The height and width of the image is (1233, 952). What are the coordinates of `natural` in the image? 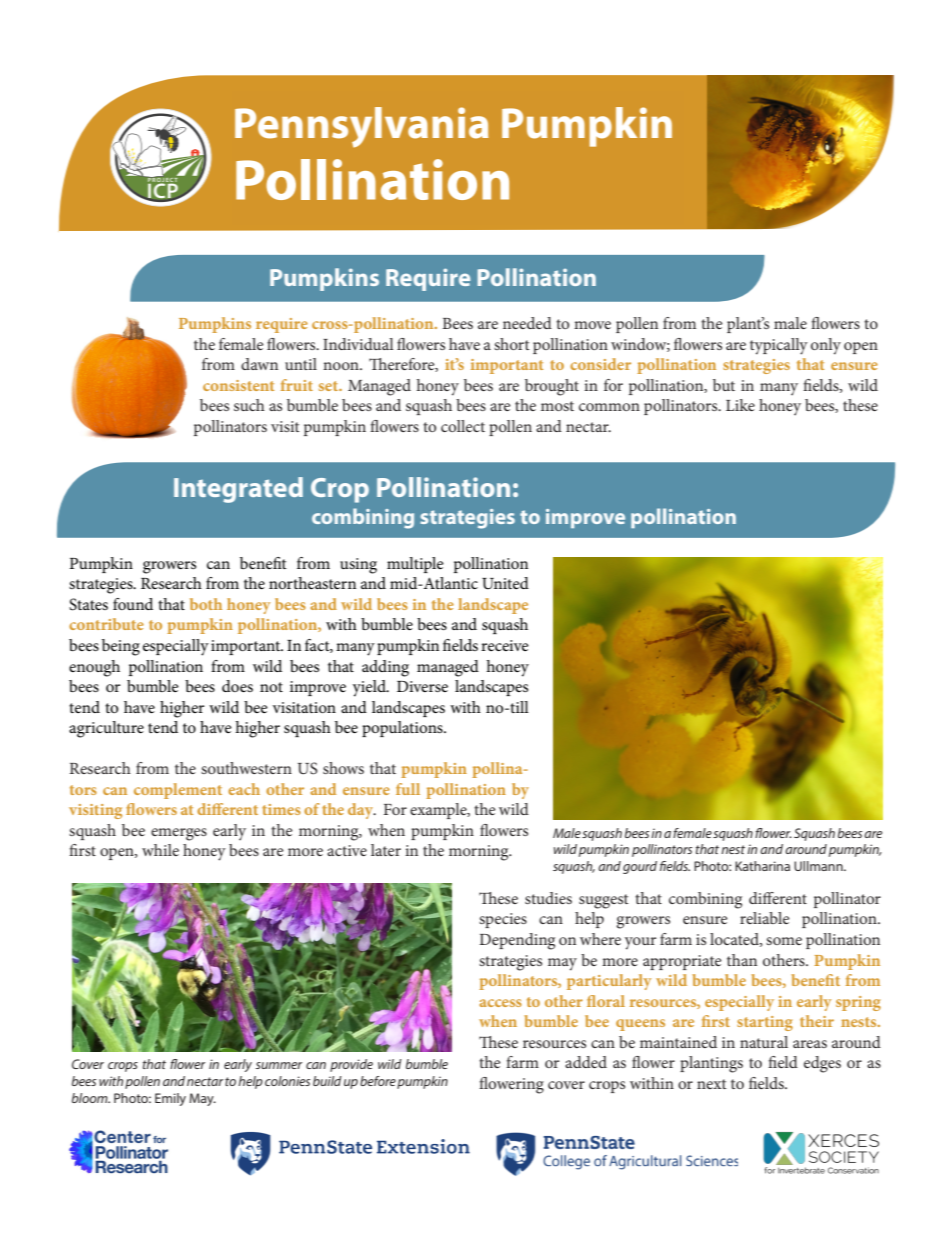 It's located at (764, 1042).
